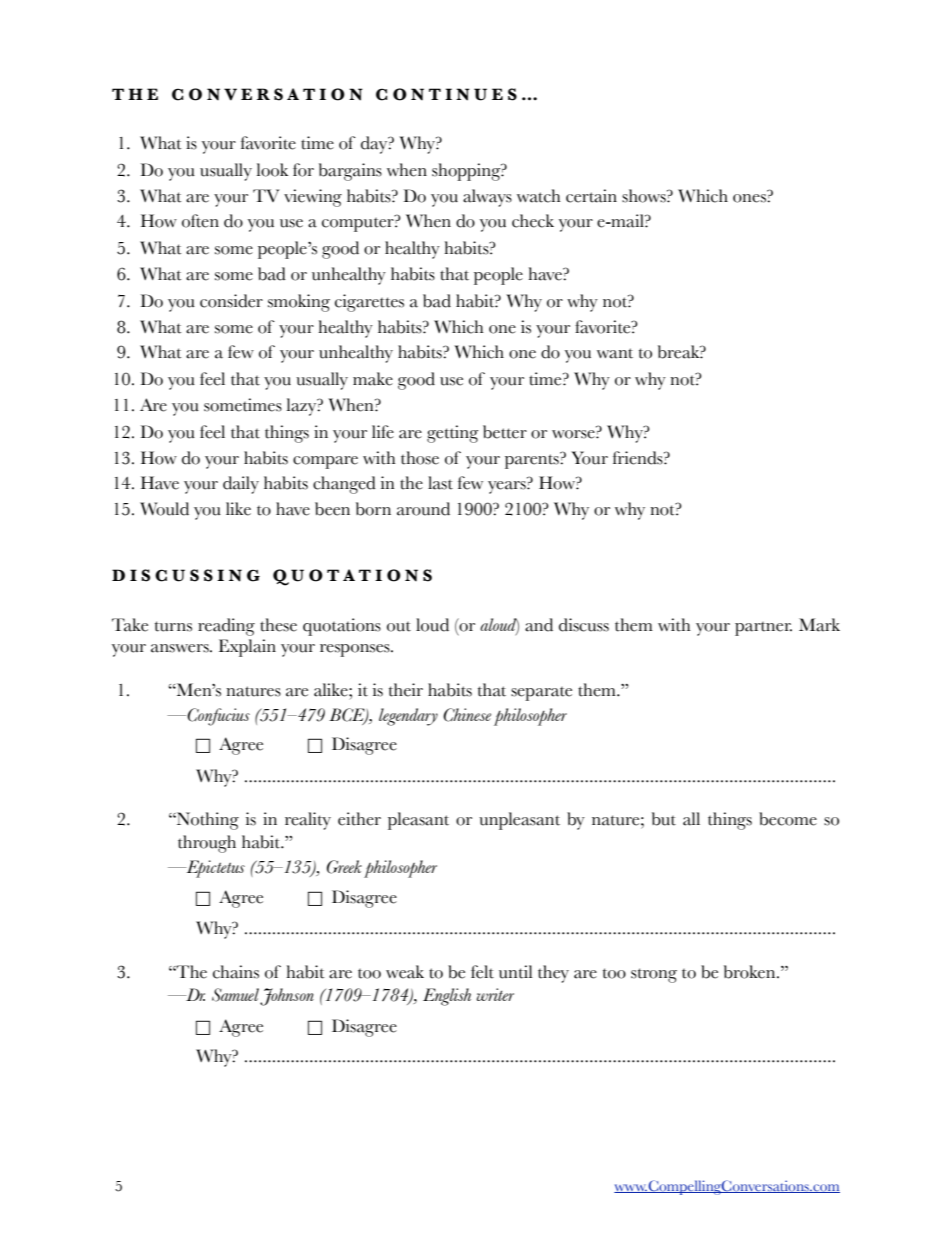 Image resolution: width=952 pixels, height=1233 pixels. I want to click on ones, so click(750, 198).
